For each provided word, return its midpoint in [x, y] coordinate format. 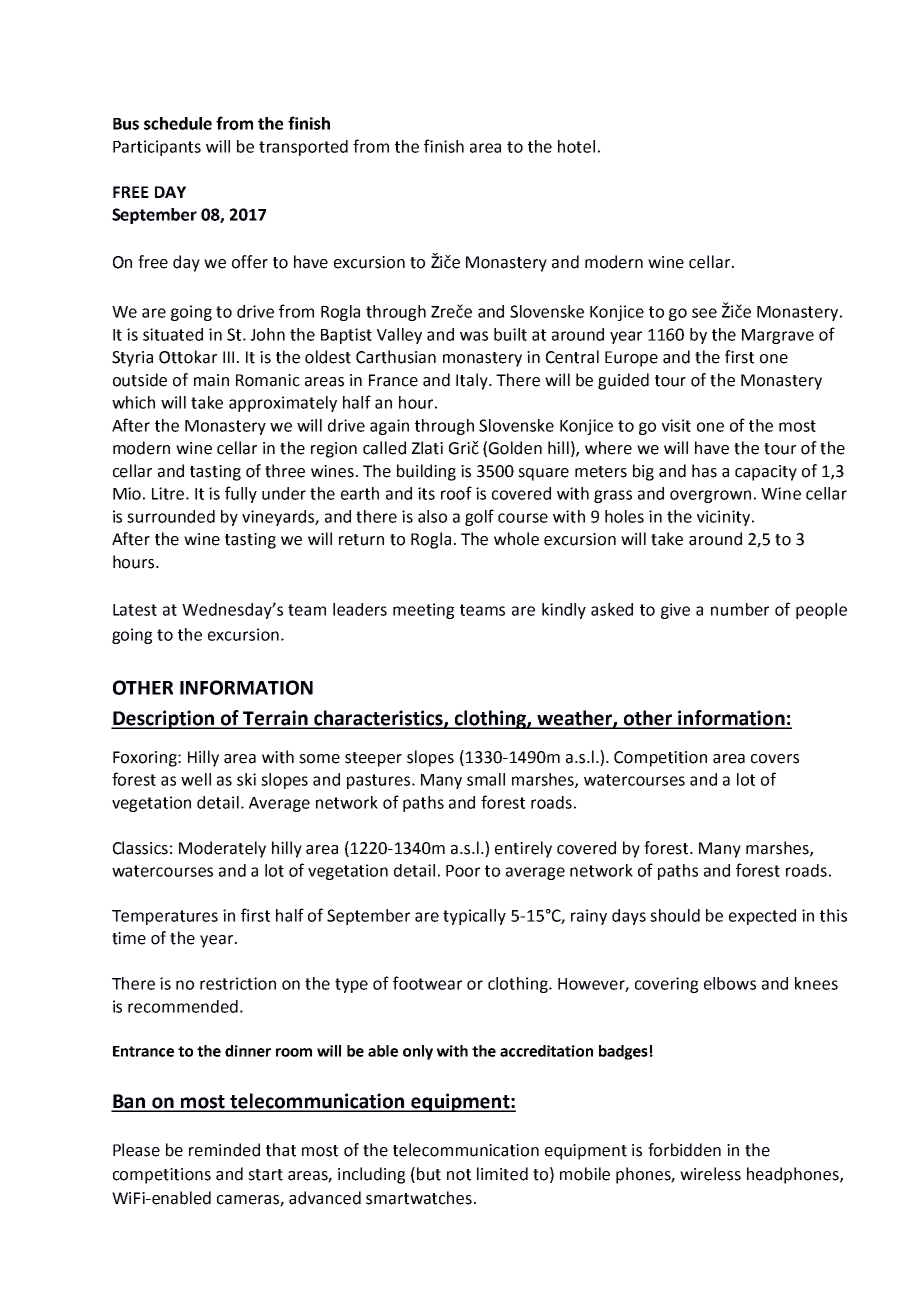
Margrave [778, 336]
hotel [576, 146]
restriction [238, 983]
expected [762, 917]
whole [516, 539]
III [228, 357]
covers [775, 759]
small [486, 779]
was [474, 336]
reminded [224, 1150]
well [196, 779]
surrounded [171, 516]
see [704, 313]
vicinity [725, 518]
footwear [427, 983]
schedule [178, 123]
